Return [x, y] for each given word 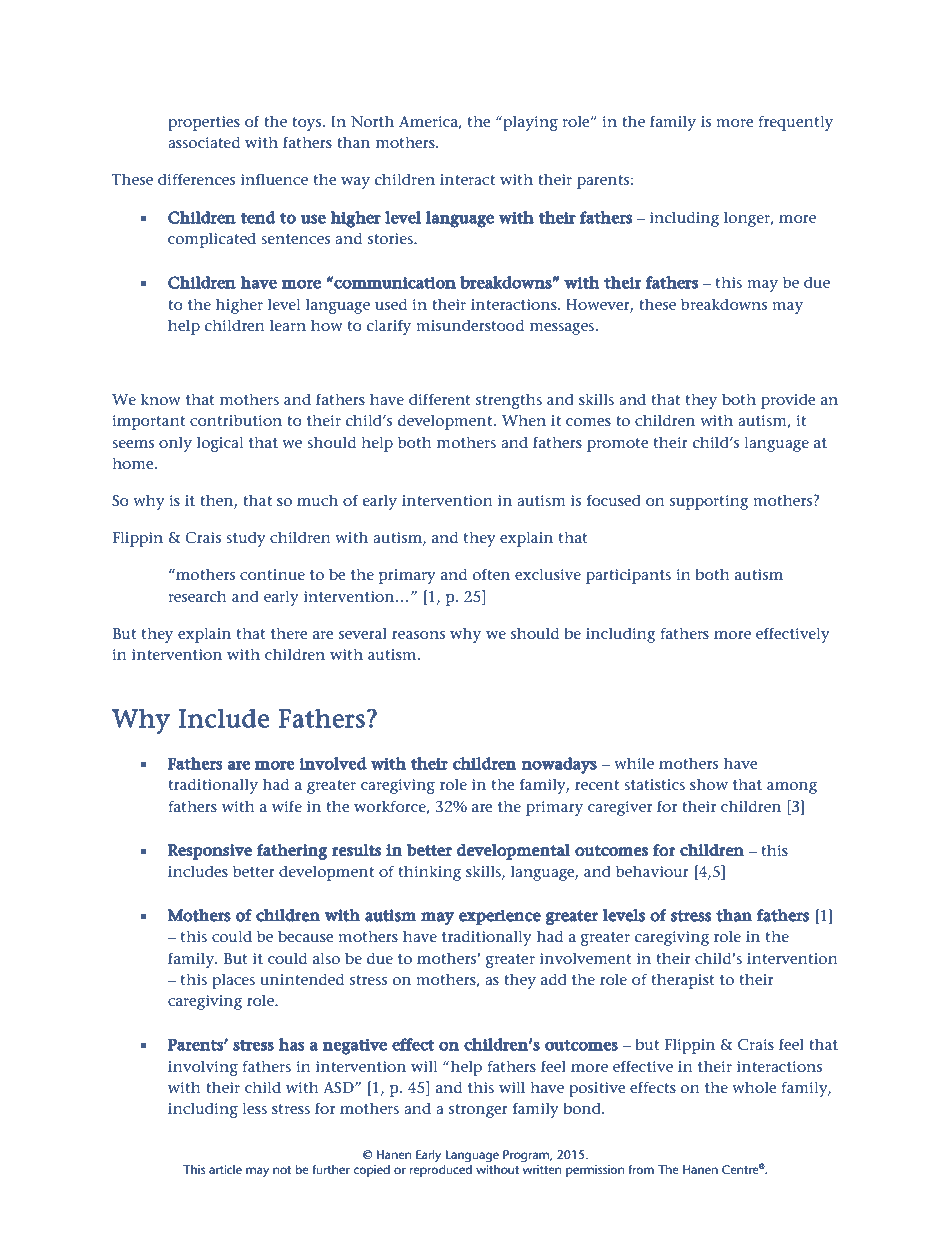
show [709, 784]
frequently [795, 123]
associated [204, 142]
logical [220, 444]
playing [529, 123]
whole [754, 1087]
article [225, 1169]
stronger [478, 1111]
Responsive [210, 852]
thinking [429, 873]
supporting [709, 502]
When [524, 420]
